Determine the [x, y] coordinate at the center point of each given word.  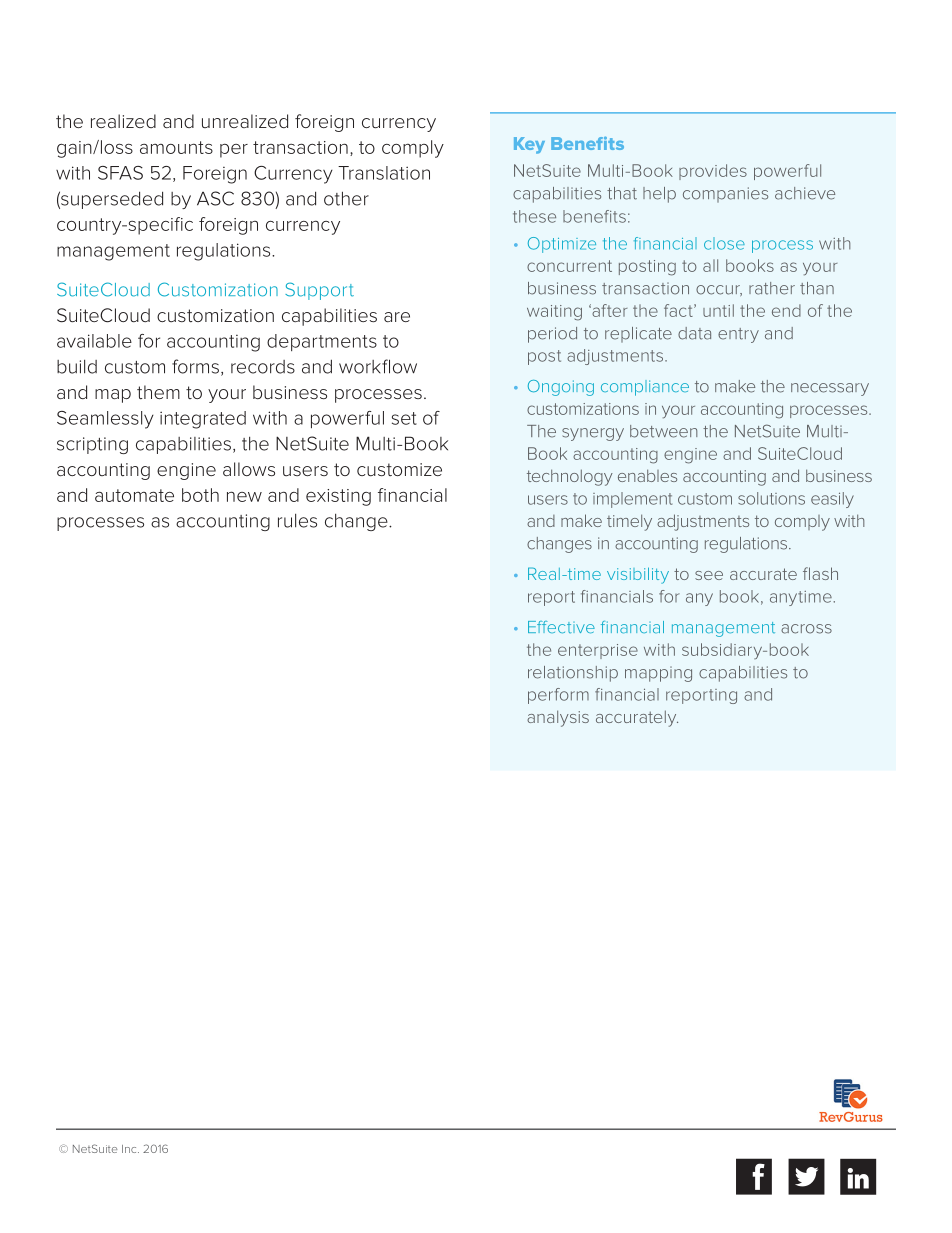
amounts [176, 147]
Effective [561, 627]
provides [713, 172]
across [806, 629]
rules [297, 521]
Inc [130, 1149]
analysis [558, 718]
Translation [384, 173]
